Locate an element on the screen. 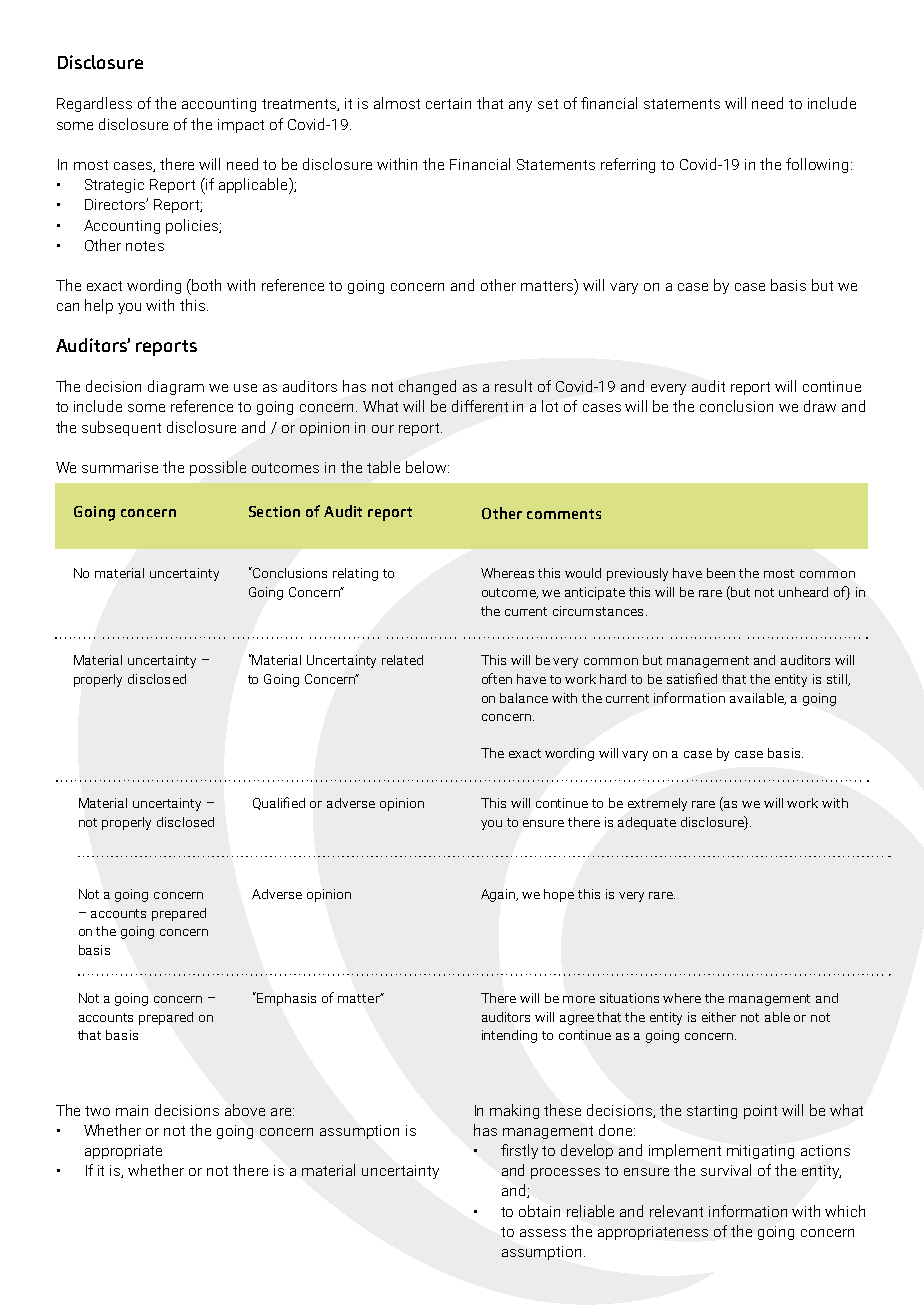 This screenshot has height=1308, width=924. two is located at coordinates (97, 1111).
